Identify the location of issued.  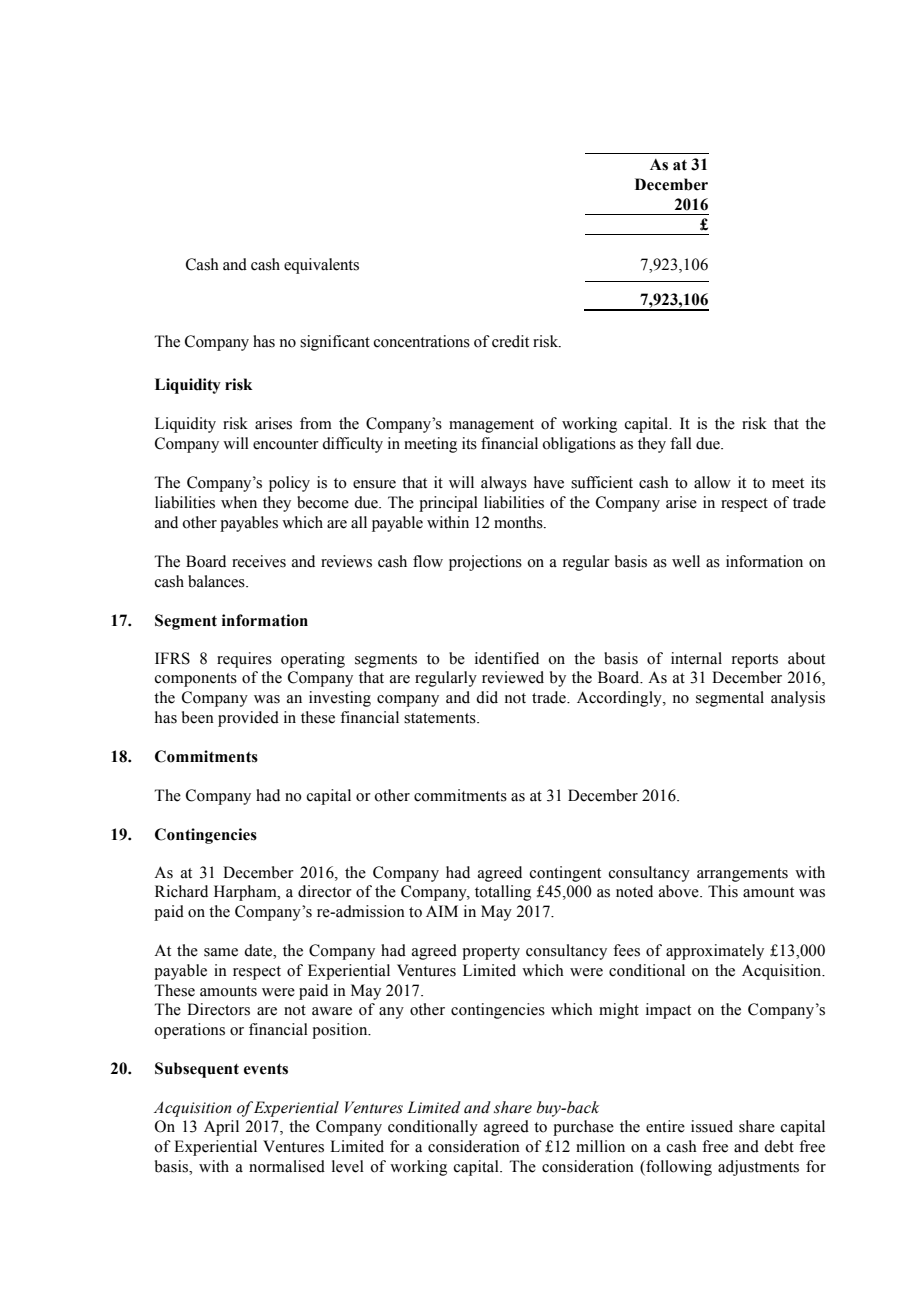
(712, 1126).
